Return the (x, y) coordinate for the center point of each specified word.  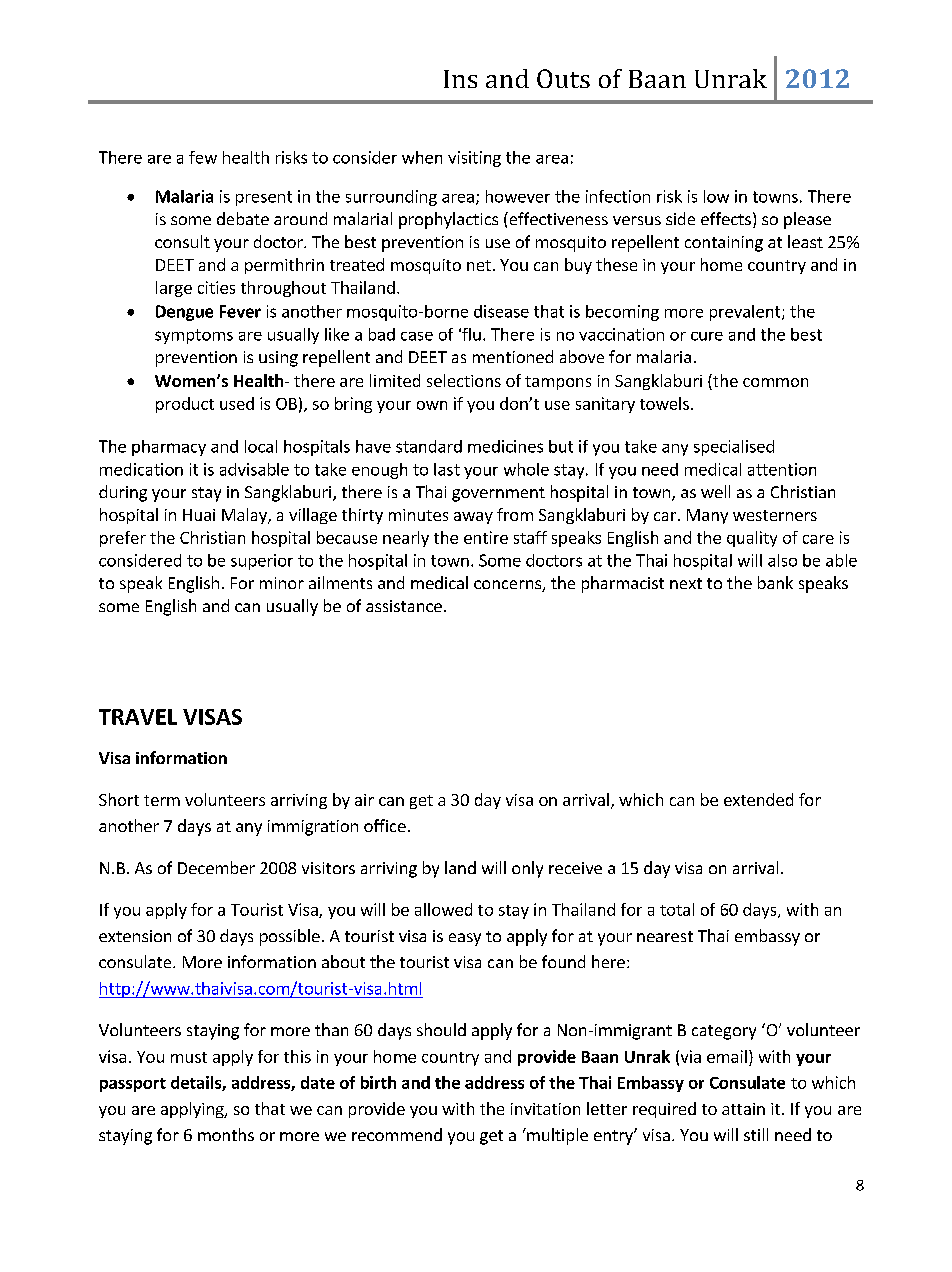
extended (758, 799)
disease (501, 311)
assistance (404, 606)
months (226, 1134)
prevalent (746, 313)
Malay (245, 516)
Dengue (184, 313)
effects (726, 218)
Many (707, 516)
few (203, 157)
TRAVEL (138, 717)
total (677, 909)
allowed (443, 909)
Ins (460, 79)
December (216, 867)
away (473, 518)
